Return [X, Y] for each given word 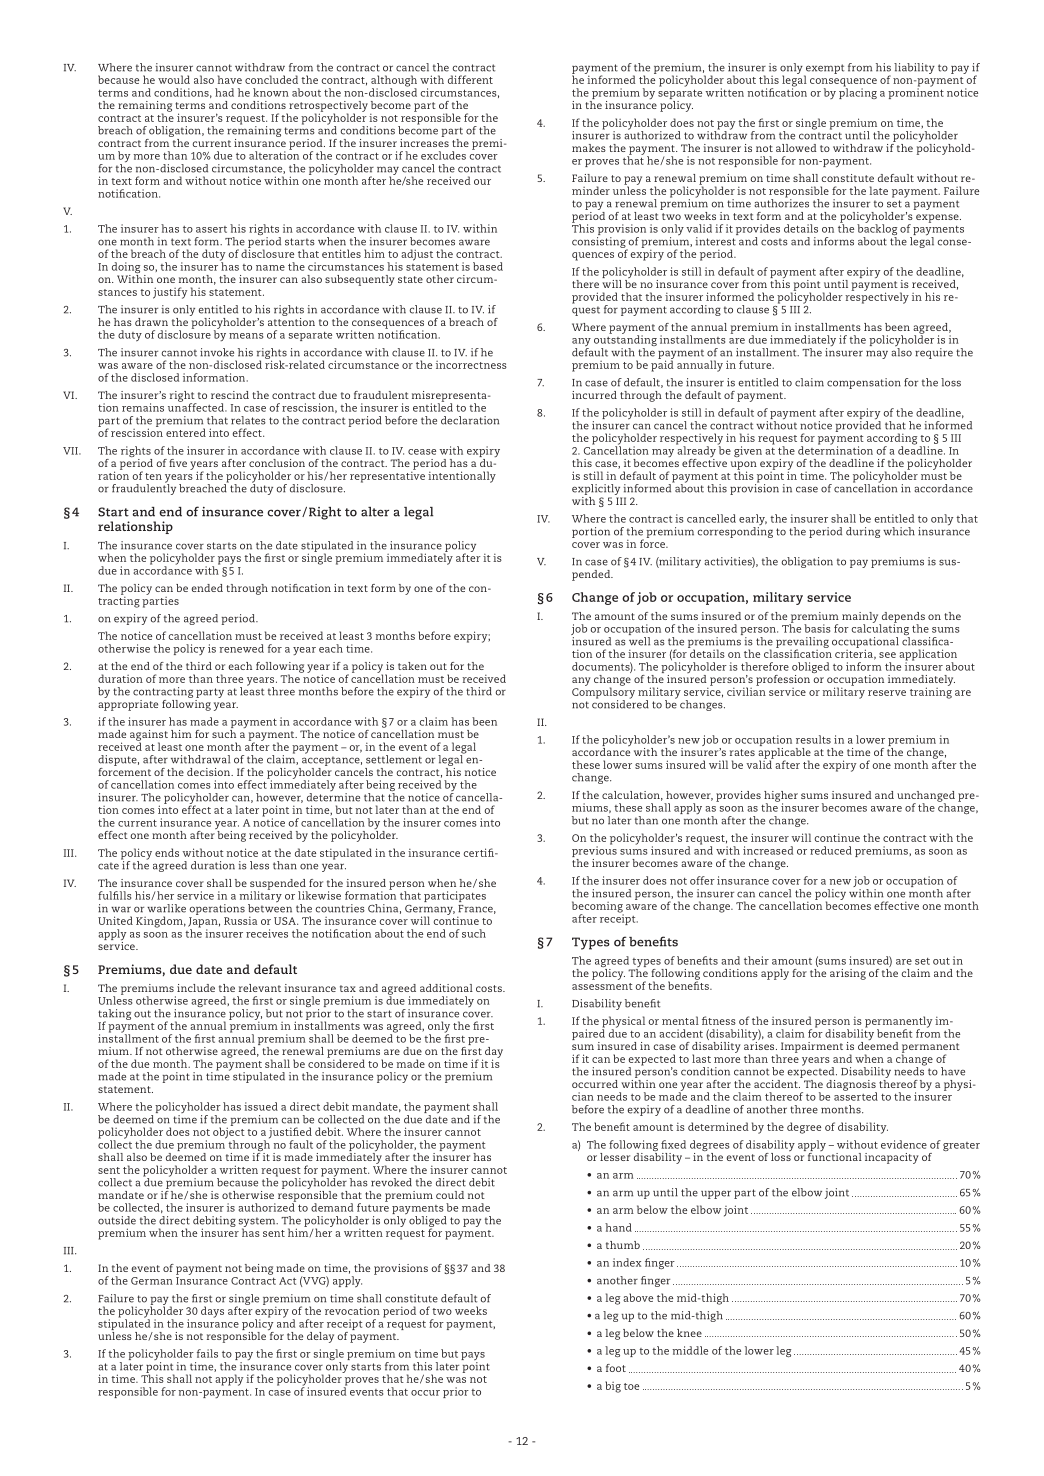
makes [589, 148]
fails [207, 1353]
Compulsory [603, 693]
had [224, 92]
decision [210, 772]
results [813, 739]
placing [858, 92]
